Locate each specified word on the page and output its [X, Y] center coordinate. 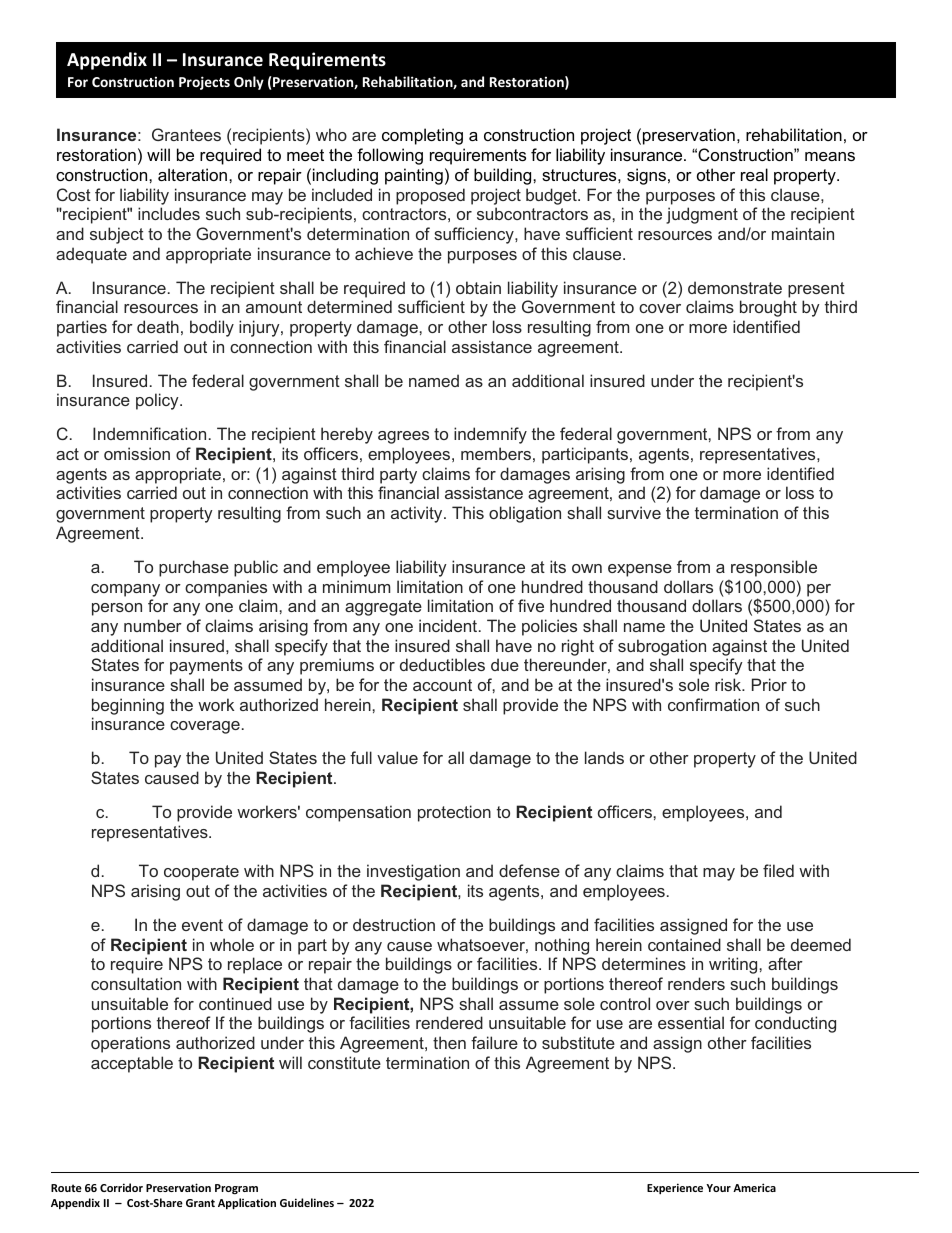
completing [422, 136]
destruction [394, 924]
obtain [478, 287]
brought [768, 308]
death [158, 326]
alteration [194, 174]
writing [734, 965]
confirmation [713, 704]
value [397, 757]
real [754, 174]
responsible [774, 568]
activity [418, 514]
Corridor [121, 1187]
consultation [136, 983]
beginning [128, 706]
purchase [194, 568]
